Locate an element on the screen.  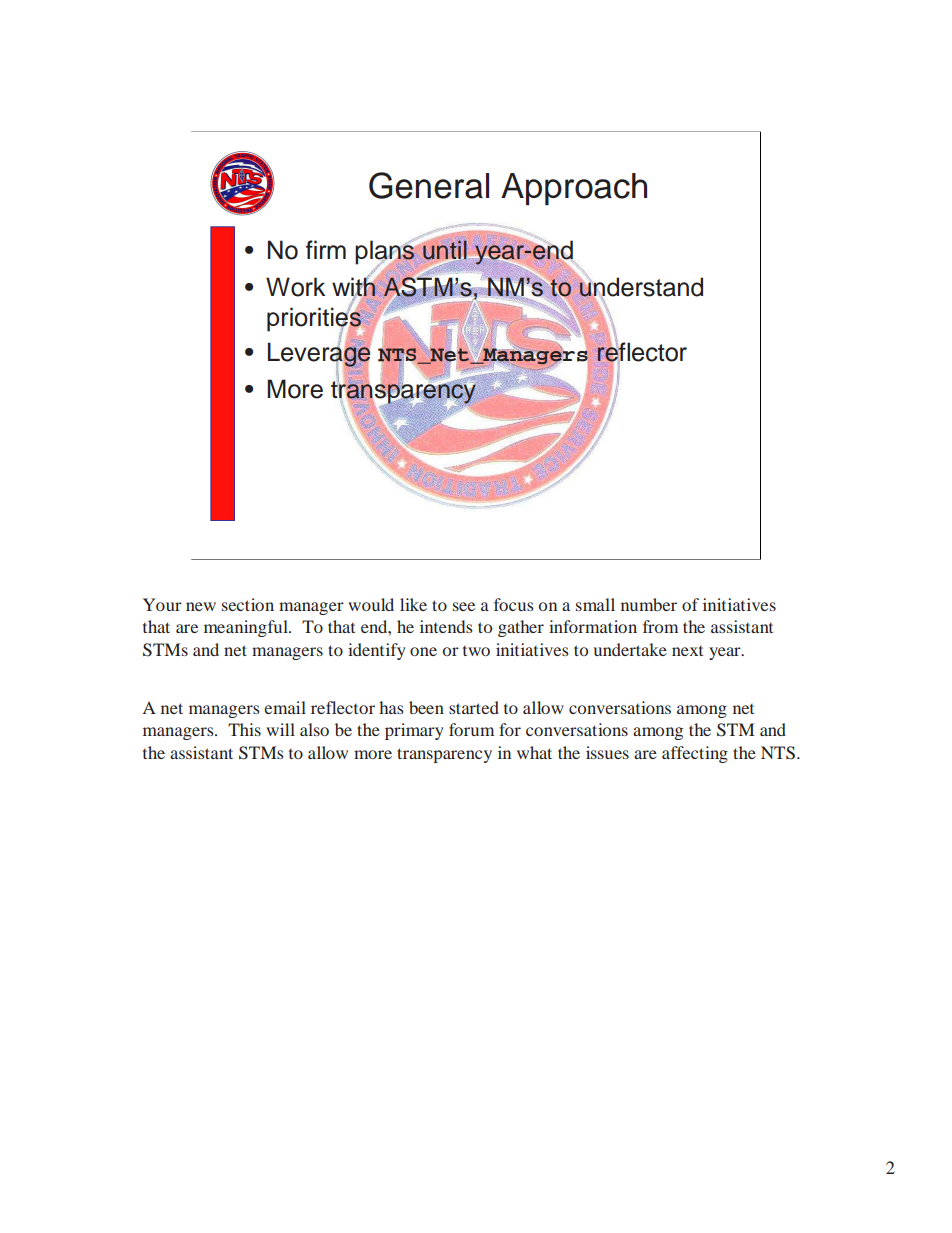
primary is located at coordinates (414, 731).
